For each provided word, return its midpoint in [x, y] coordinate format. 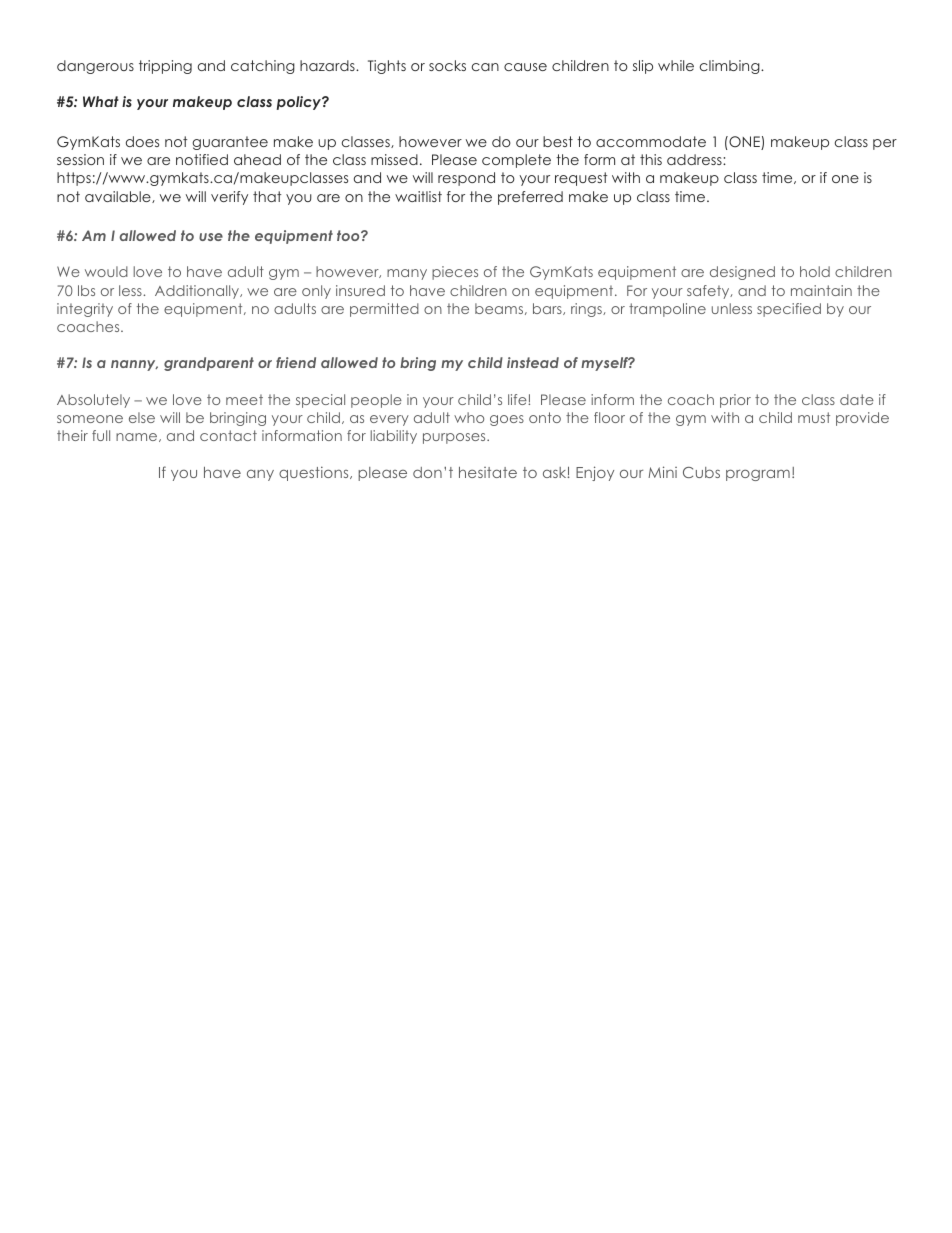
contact [228, 435]
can [485, 67]
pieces [455, 273]
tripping [165, 67]
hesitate [488, 472]
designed [742, 273]
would [106, 271]
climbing [731, 67]
